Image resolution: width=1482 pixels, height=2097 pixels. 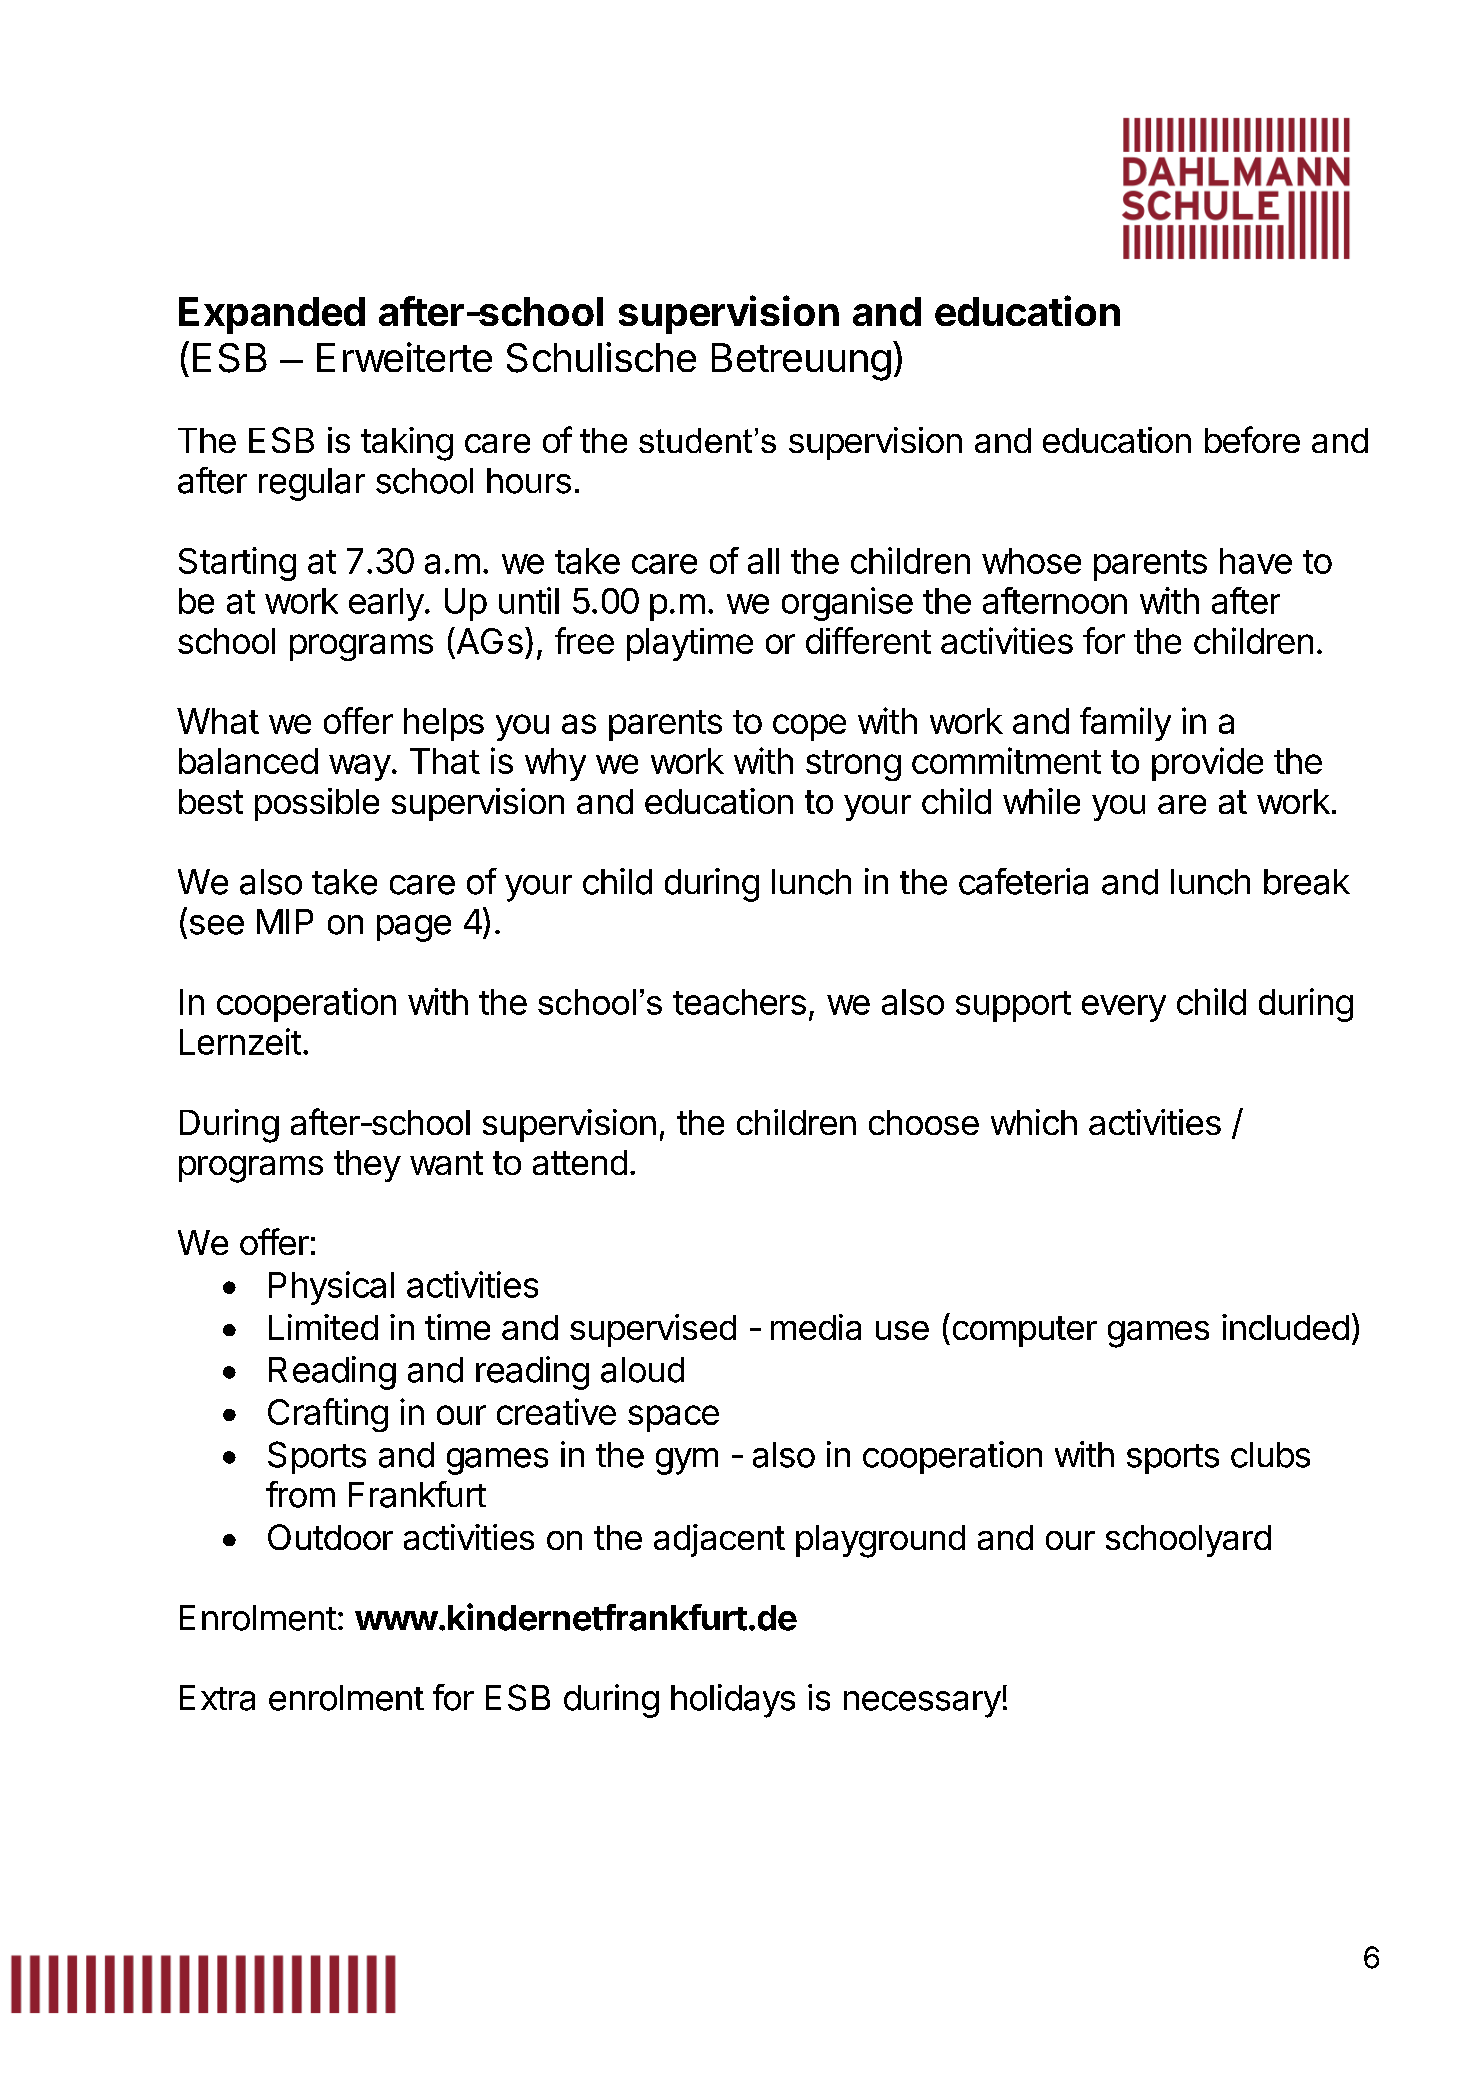 What do you see at coordinates (272, 315) in the document?
I see `Expanded` at bounding box center [272, 315].
